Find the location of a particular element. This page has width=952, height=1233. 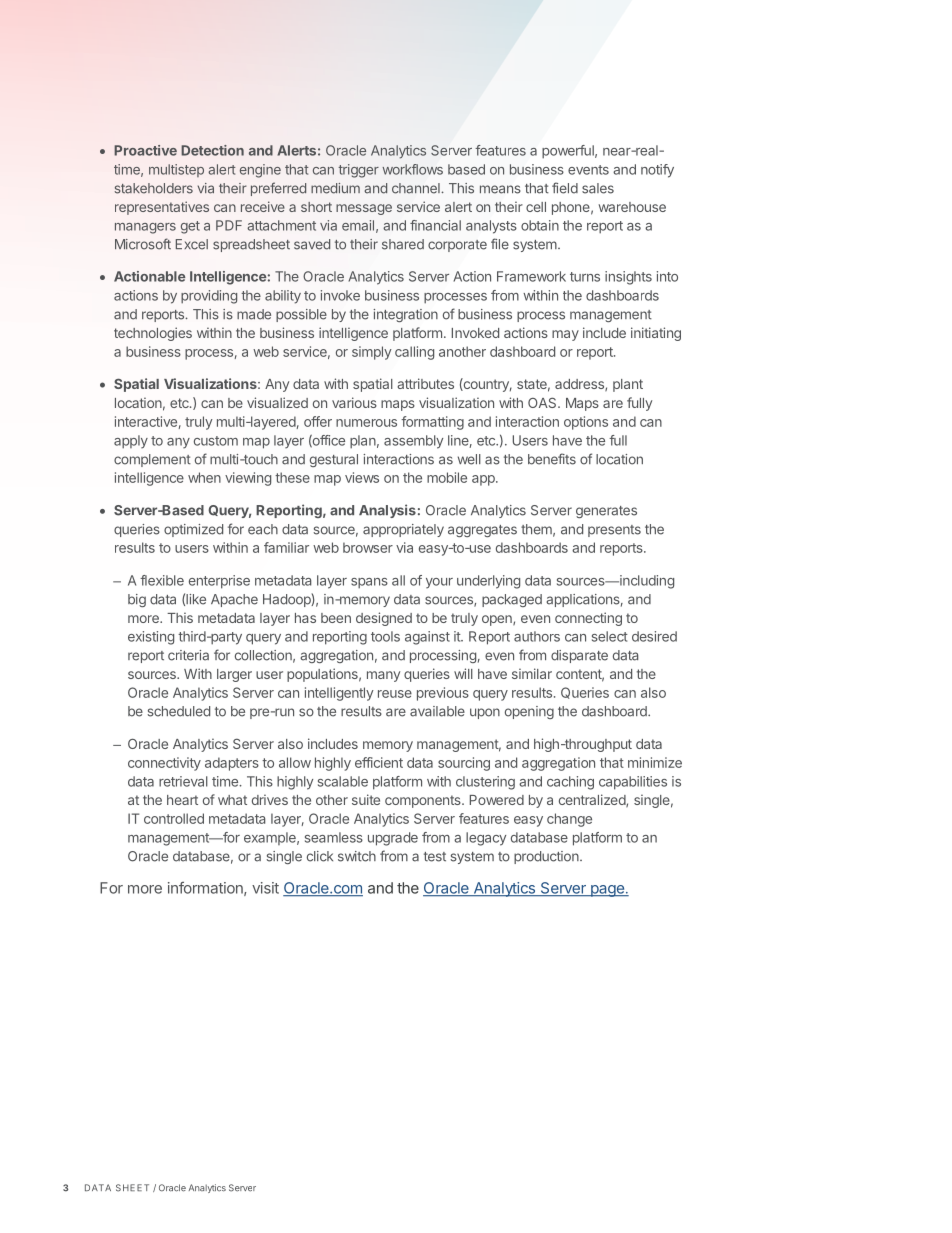

disparate is located at coordinates (579, 656).
